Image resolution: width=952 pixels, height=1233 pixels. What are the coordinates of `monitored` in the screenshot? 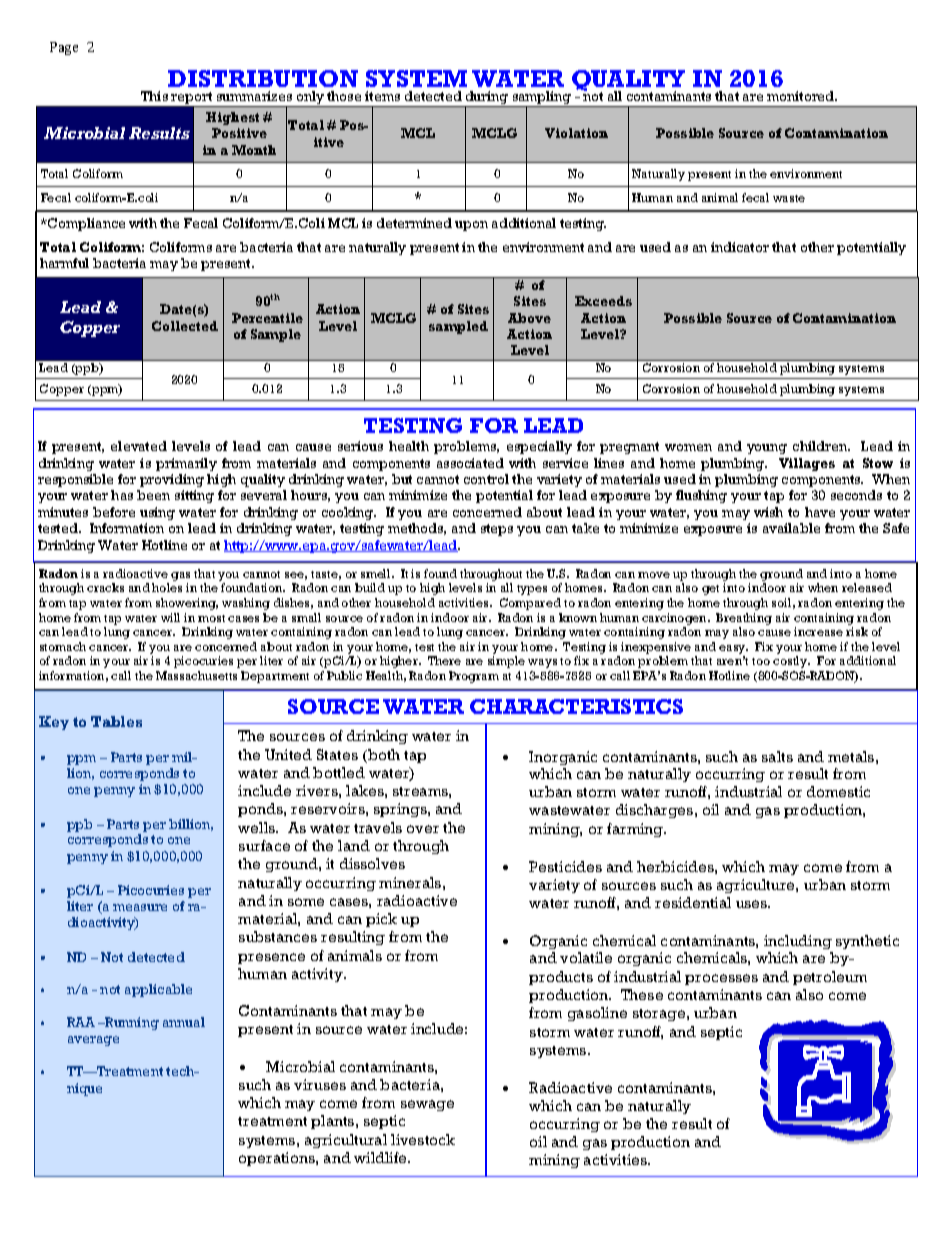 It's located at (802, 96).
